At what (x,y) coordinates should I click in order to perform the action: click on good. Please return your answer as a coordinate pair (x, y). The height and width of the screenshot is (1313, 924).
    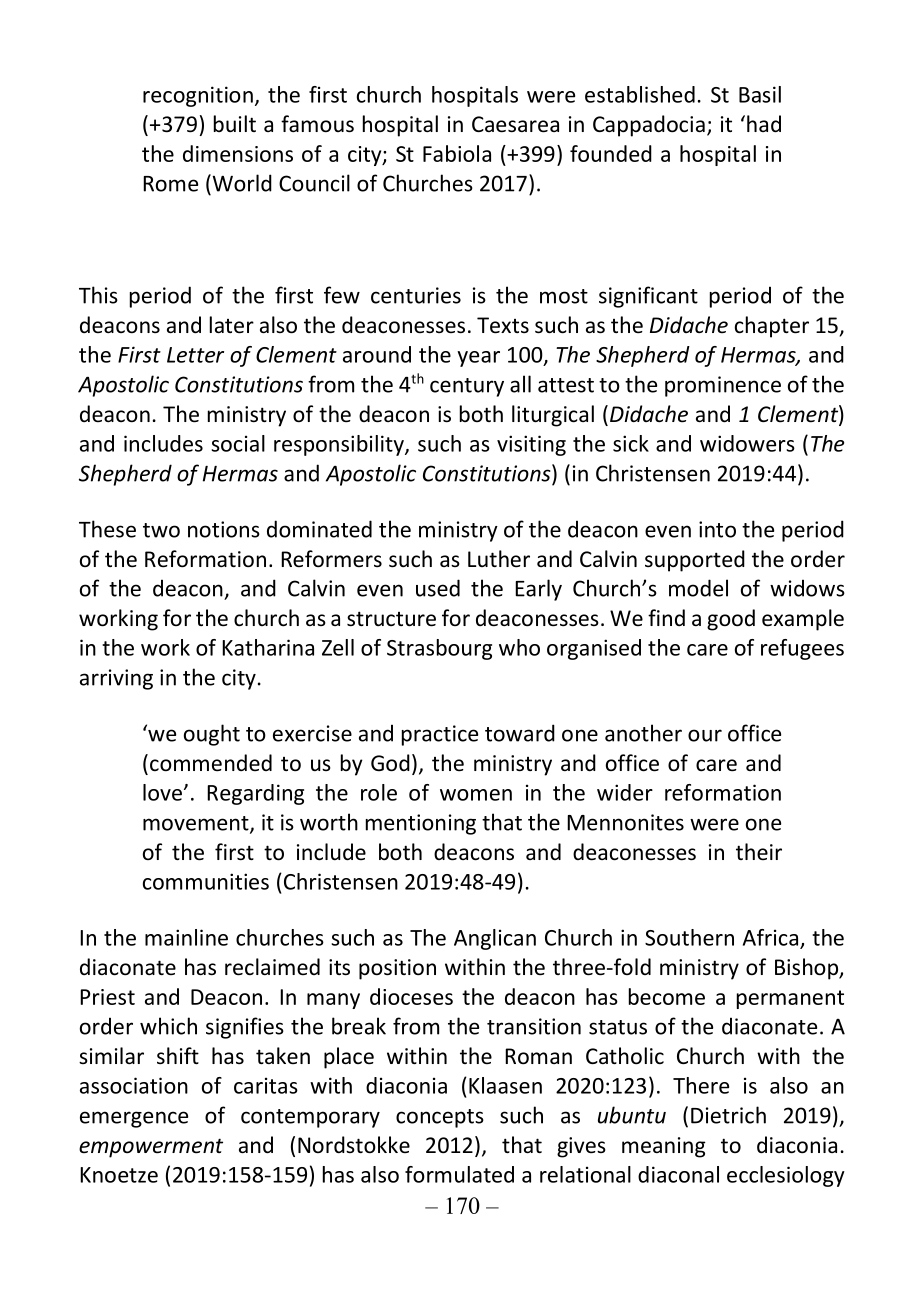
    Looking at the image, I should click on (731, 620).
